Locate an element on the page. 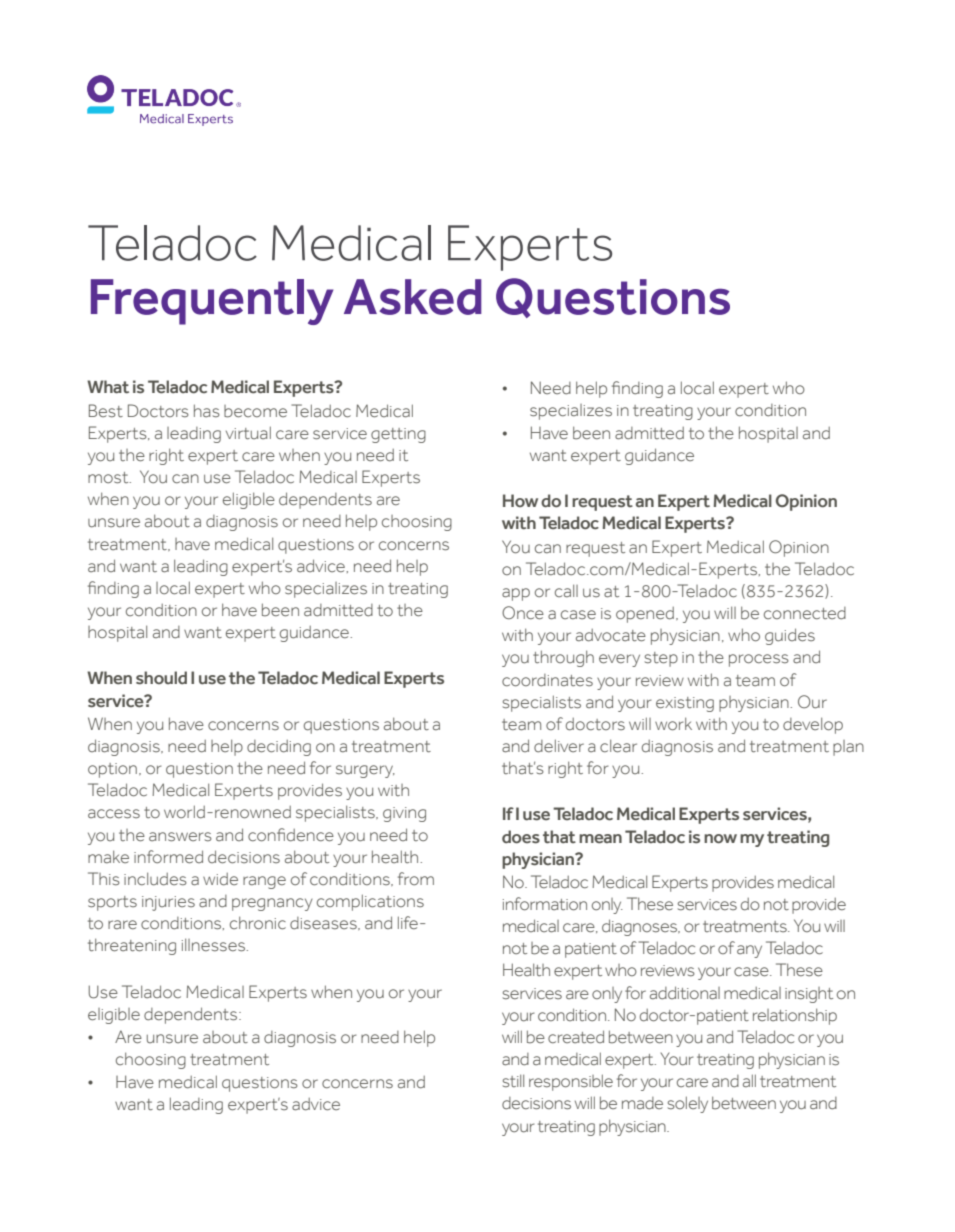 The image size is (955, 1232). coordinates is located at coordinates (547, 680).
